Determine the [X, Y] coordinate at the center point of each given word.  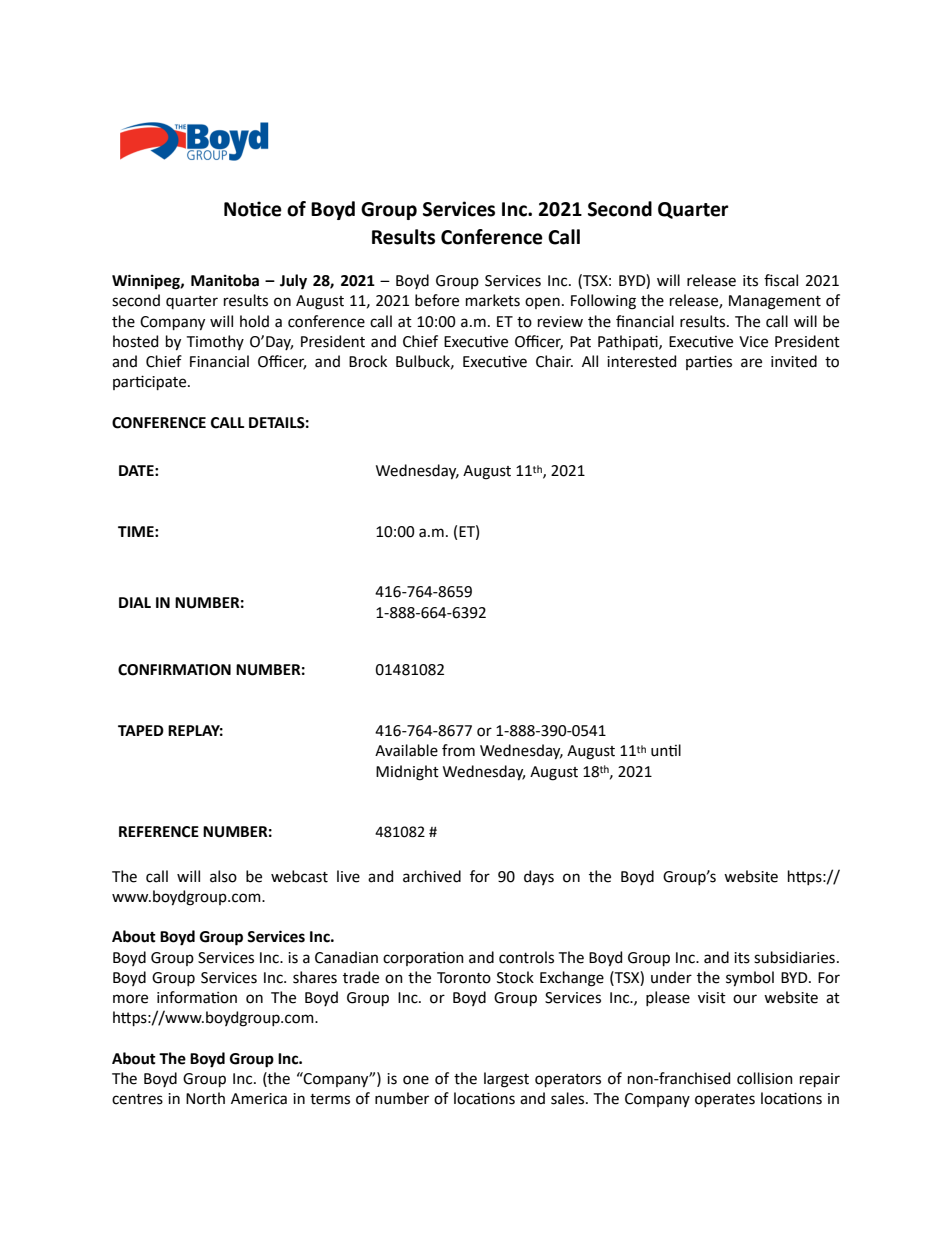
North [205, 1098]
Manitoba [225, 280]
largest [506, 1080]
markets [493, 300]
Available [406, 750]
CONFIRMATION [174, 670]
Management [775, 302]
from [458, 750]
